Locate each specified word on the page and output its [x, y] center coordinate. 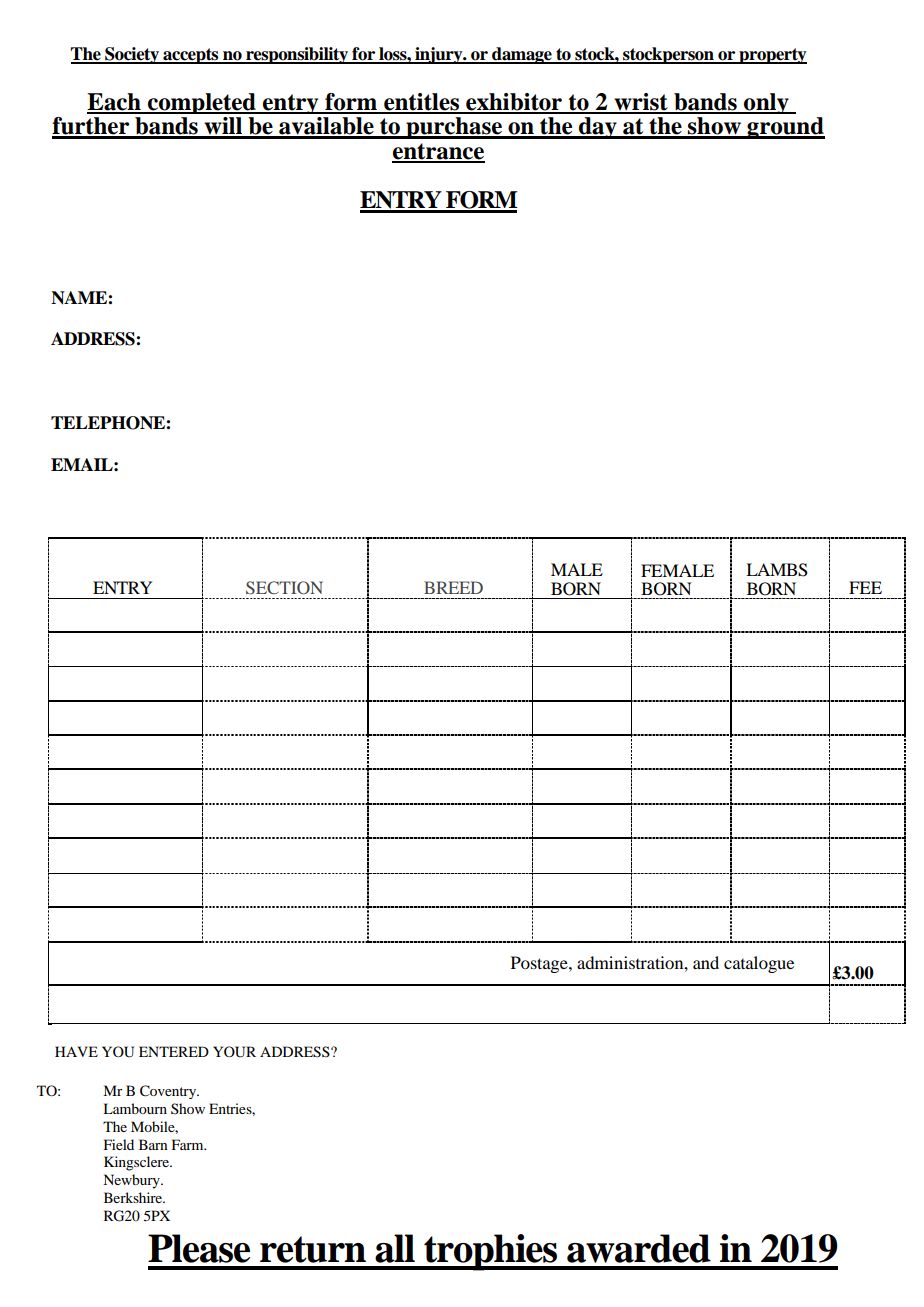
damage [522, 55]
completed [202, 103]
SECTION [284, 588]
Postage [540, 964]
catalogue [759, 964]
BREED [453, 587]
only [766, 103]
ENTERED [174, 1051]
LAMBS [777, 570]
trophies [491, 1252]
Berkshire [134, 1197]
